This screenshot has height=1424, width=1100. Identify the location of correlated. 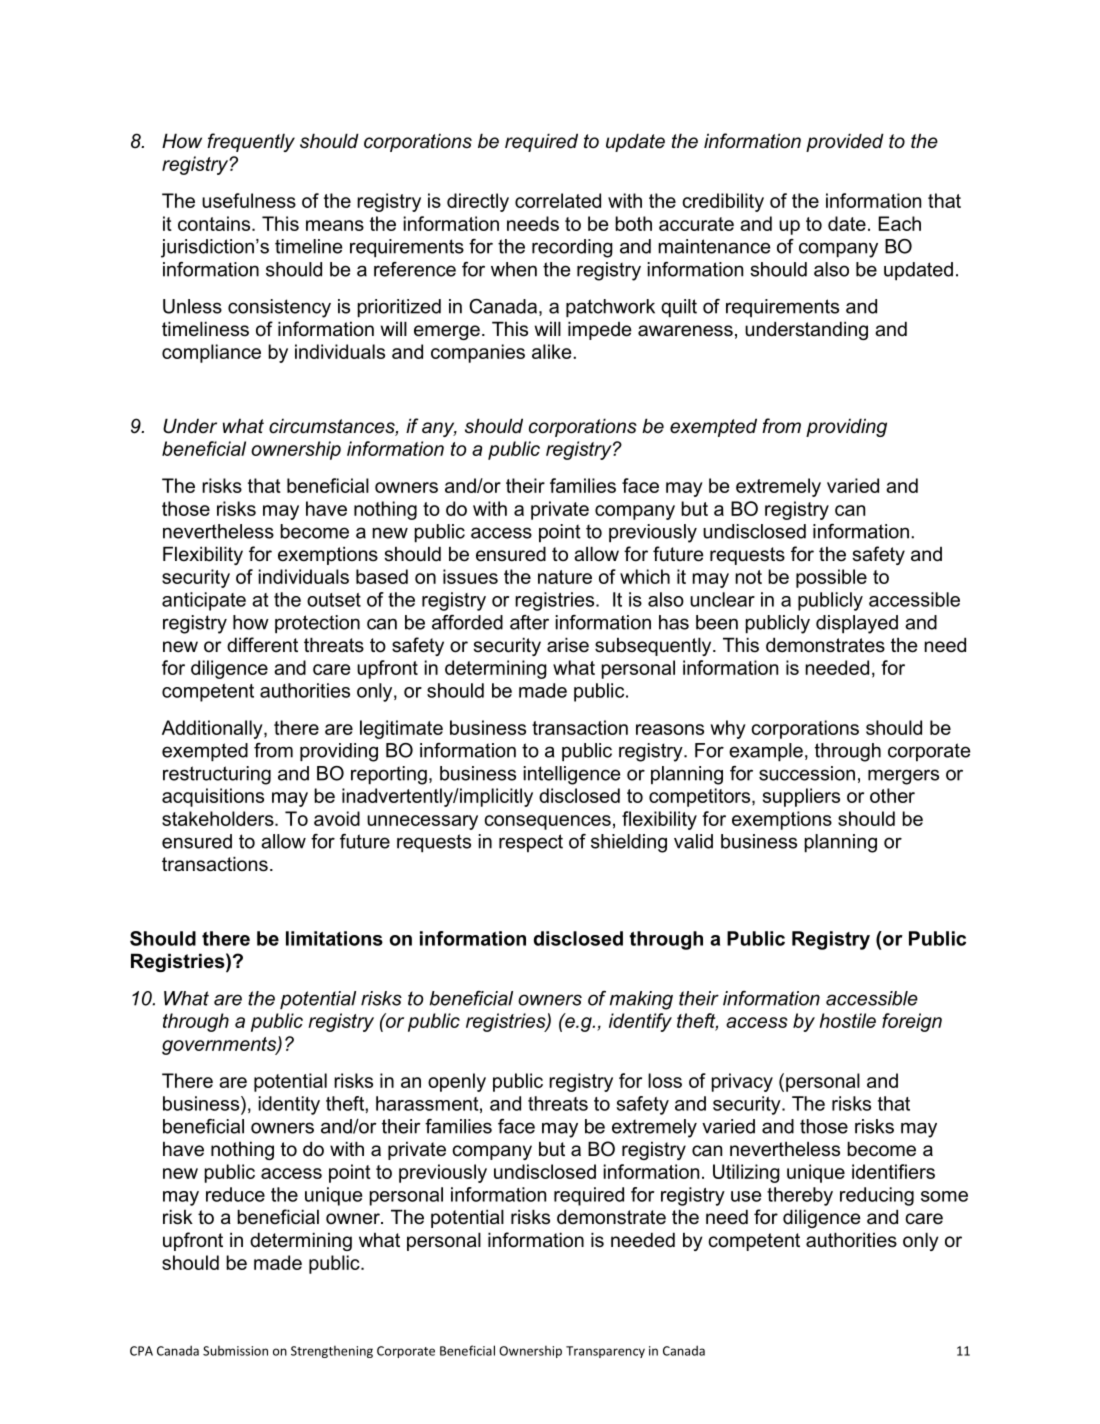
(558, 200).
